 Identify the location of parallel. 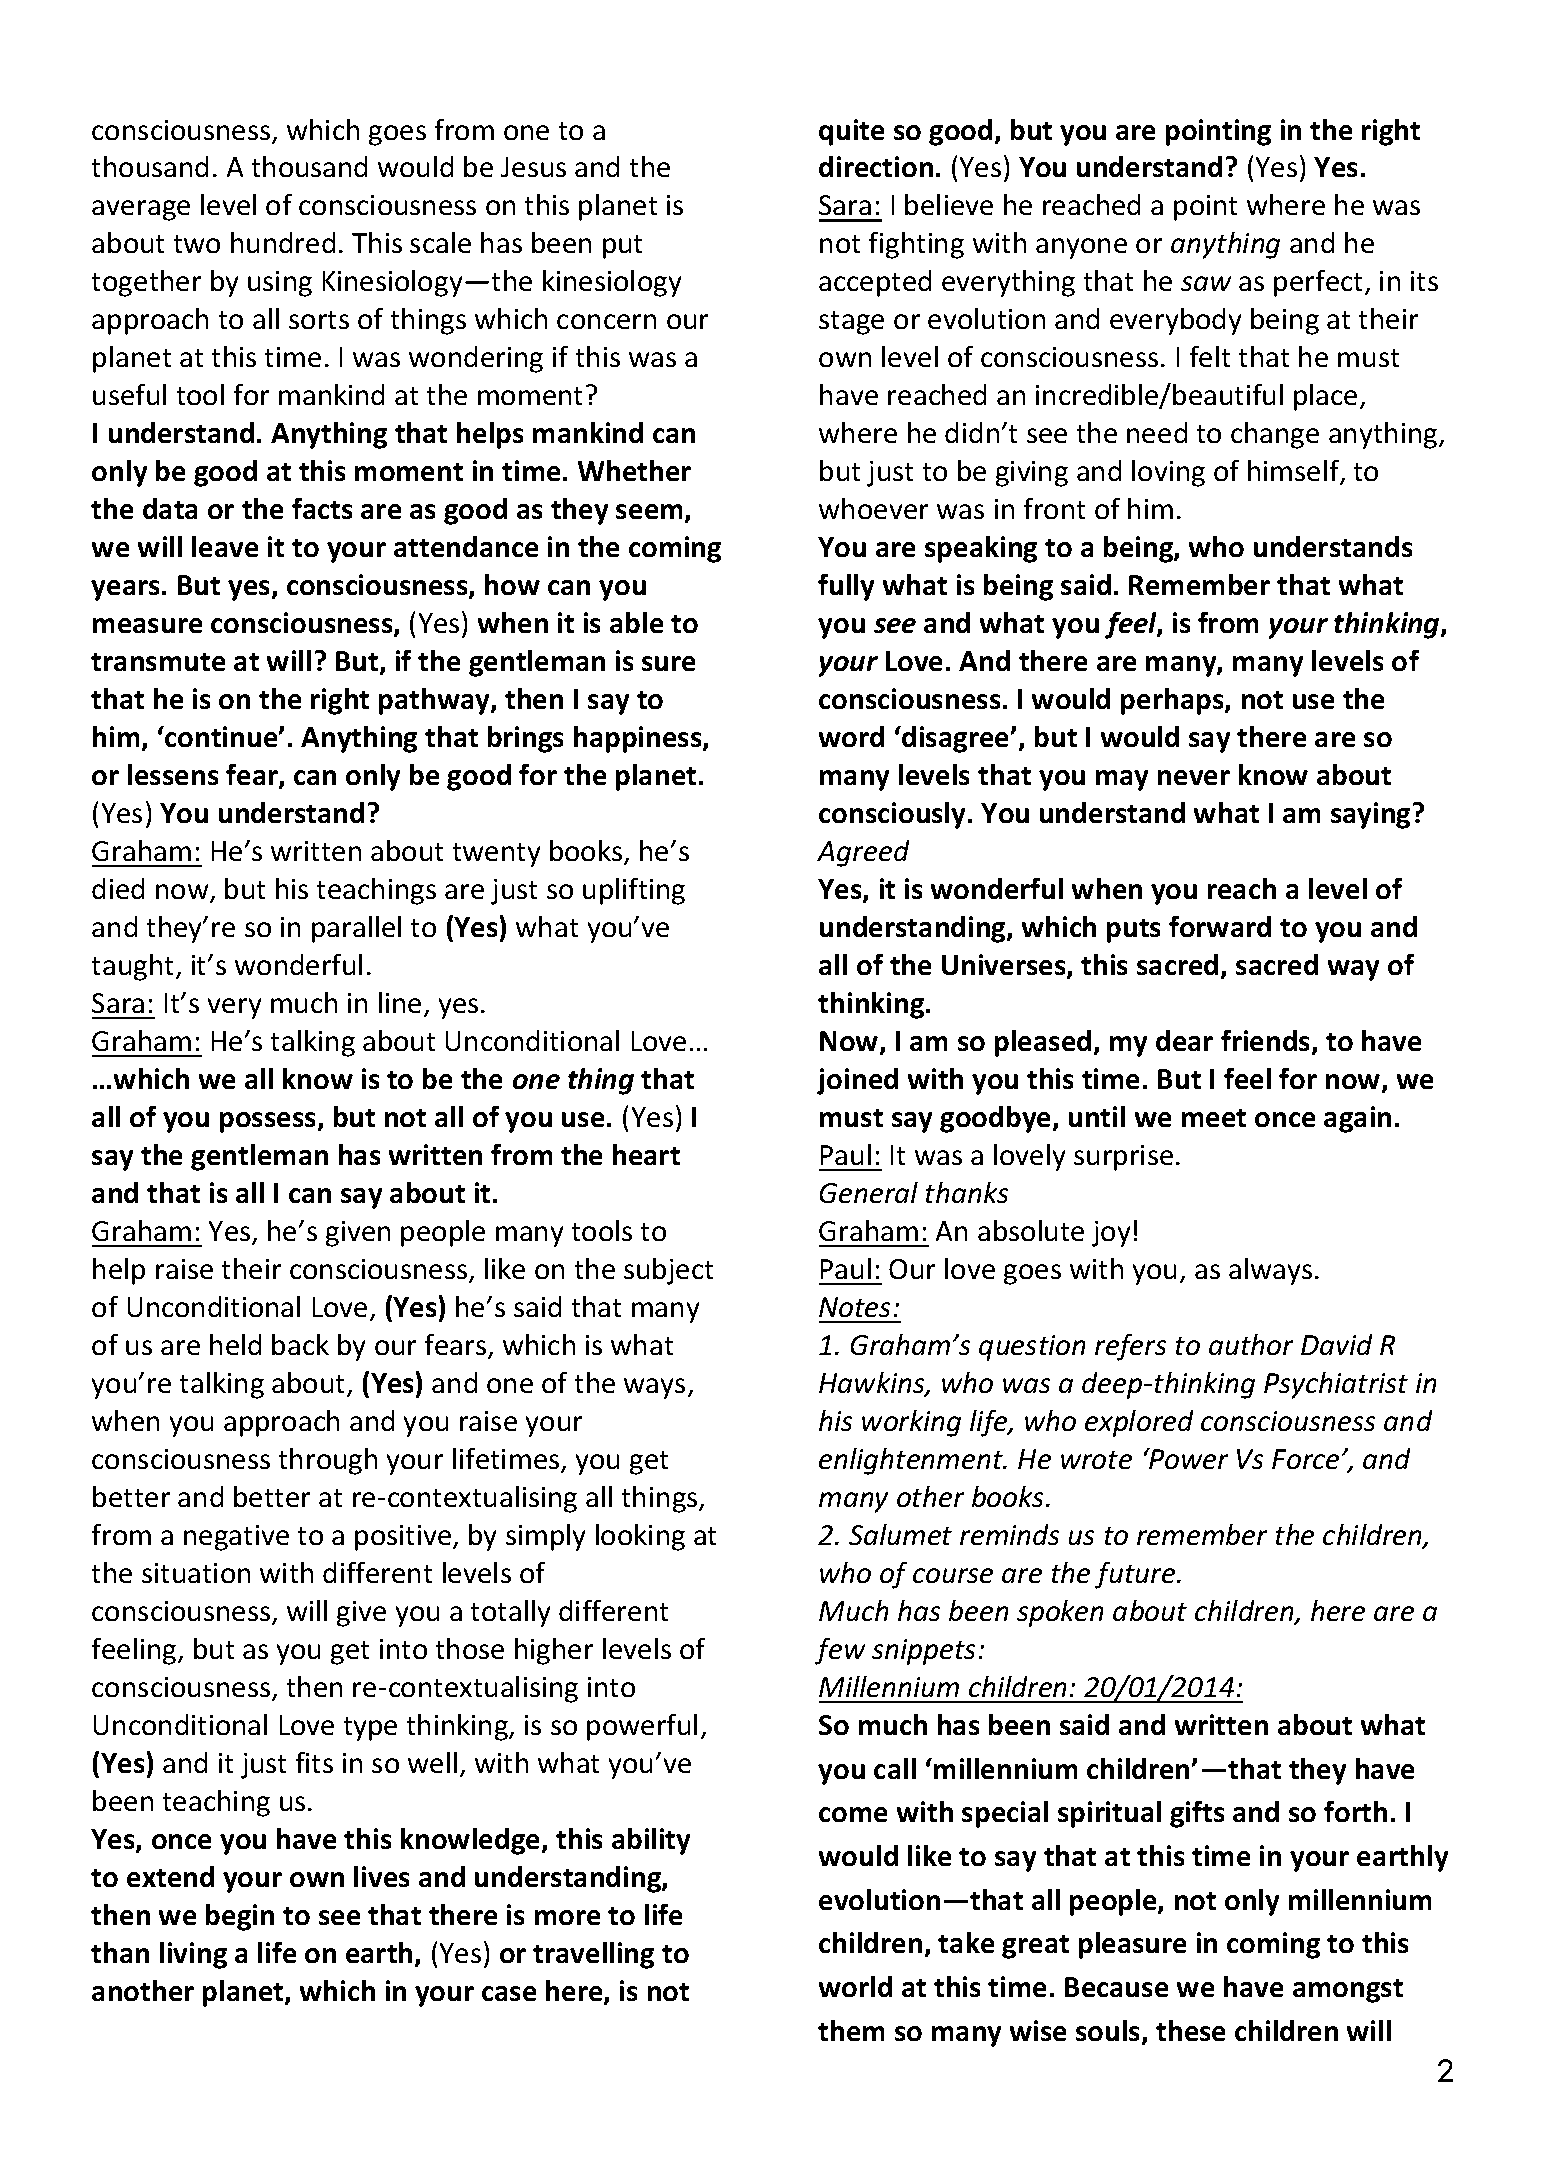
(356, 929).
